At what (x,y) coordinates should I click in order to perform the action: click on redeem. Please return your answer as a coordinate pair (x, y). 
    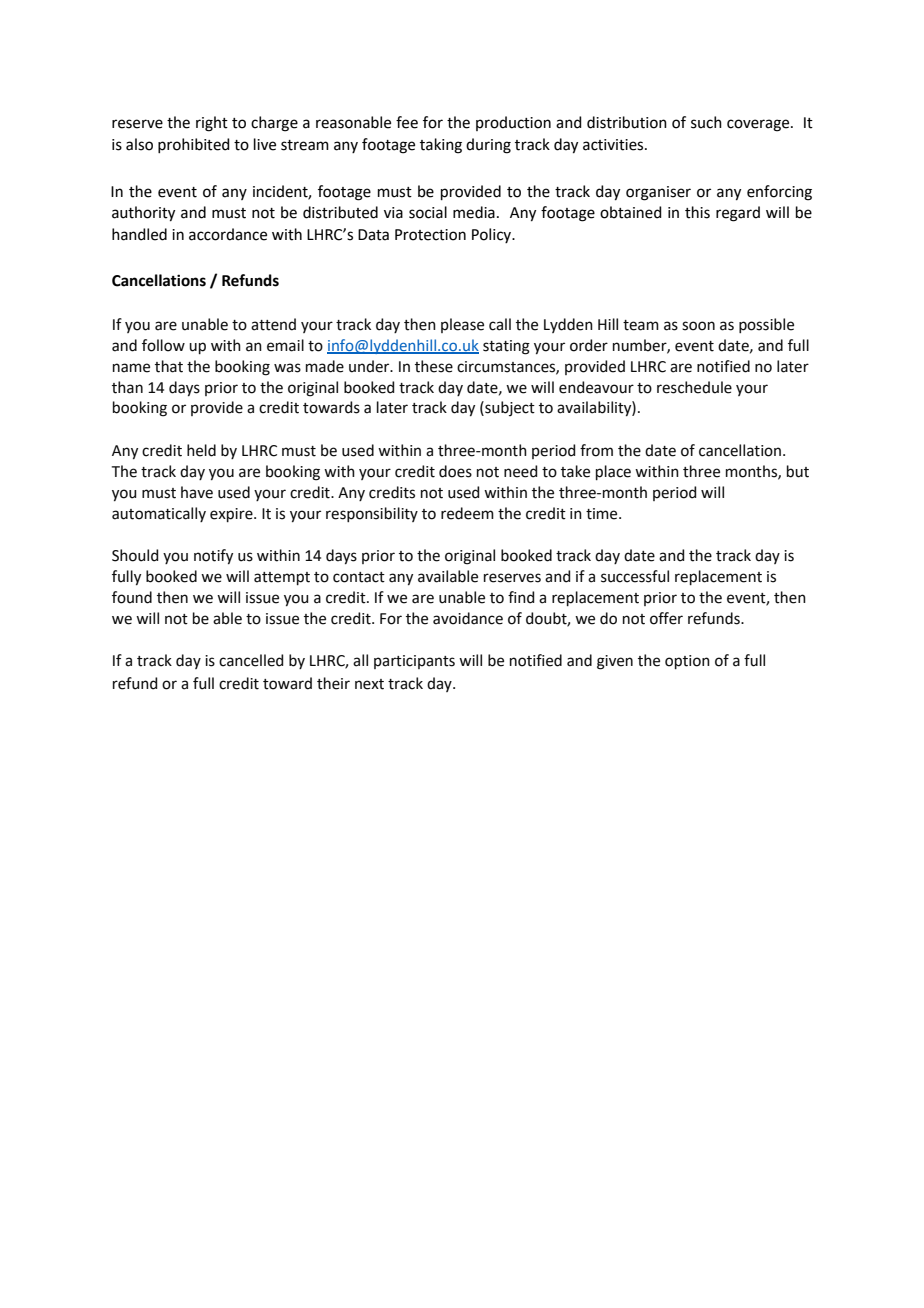
    Looking at the image, I should click on (467, 513).
